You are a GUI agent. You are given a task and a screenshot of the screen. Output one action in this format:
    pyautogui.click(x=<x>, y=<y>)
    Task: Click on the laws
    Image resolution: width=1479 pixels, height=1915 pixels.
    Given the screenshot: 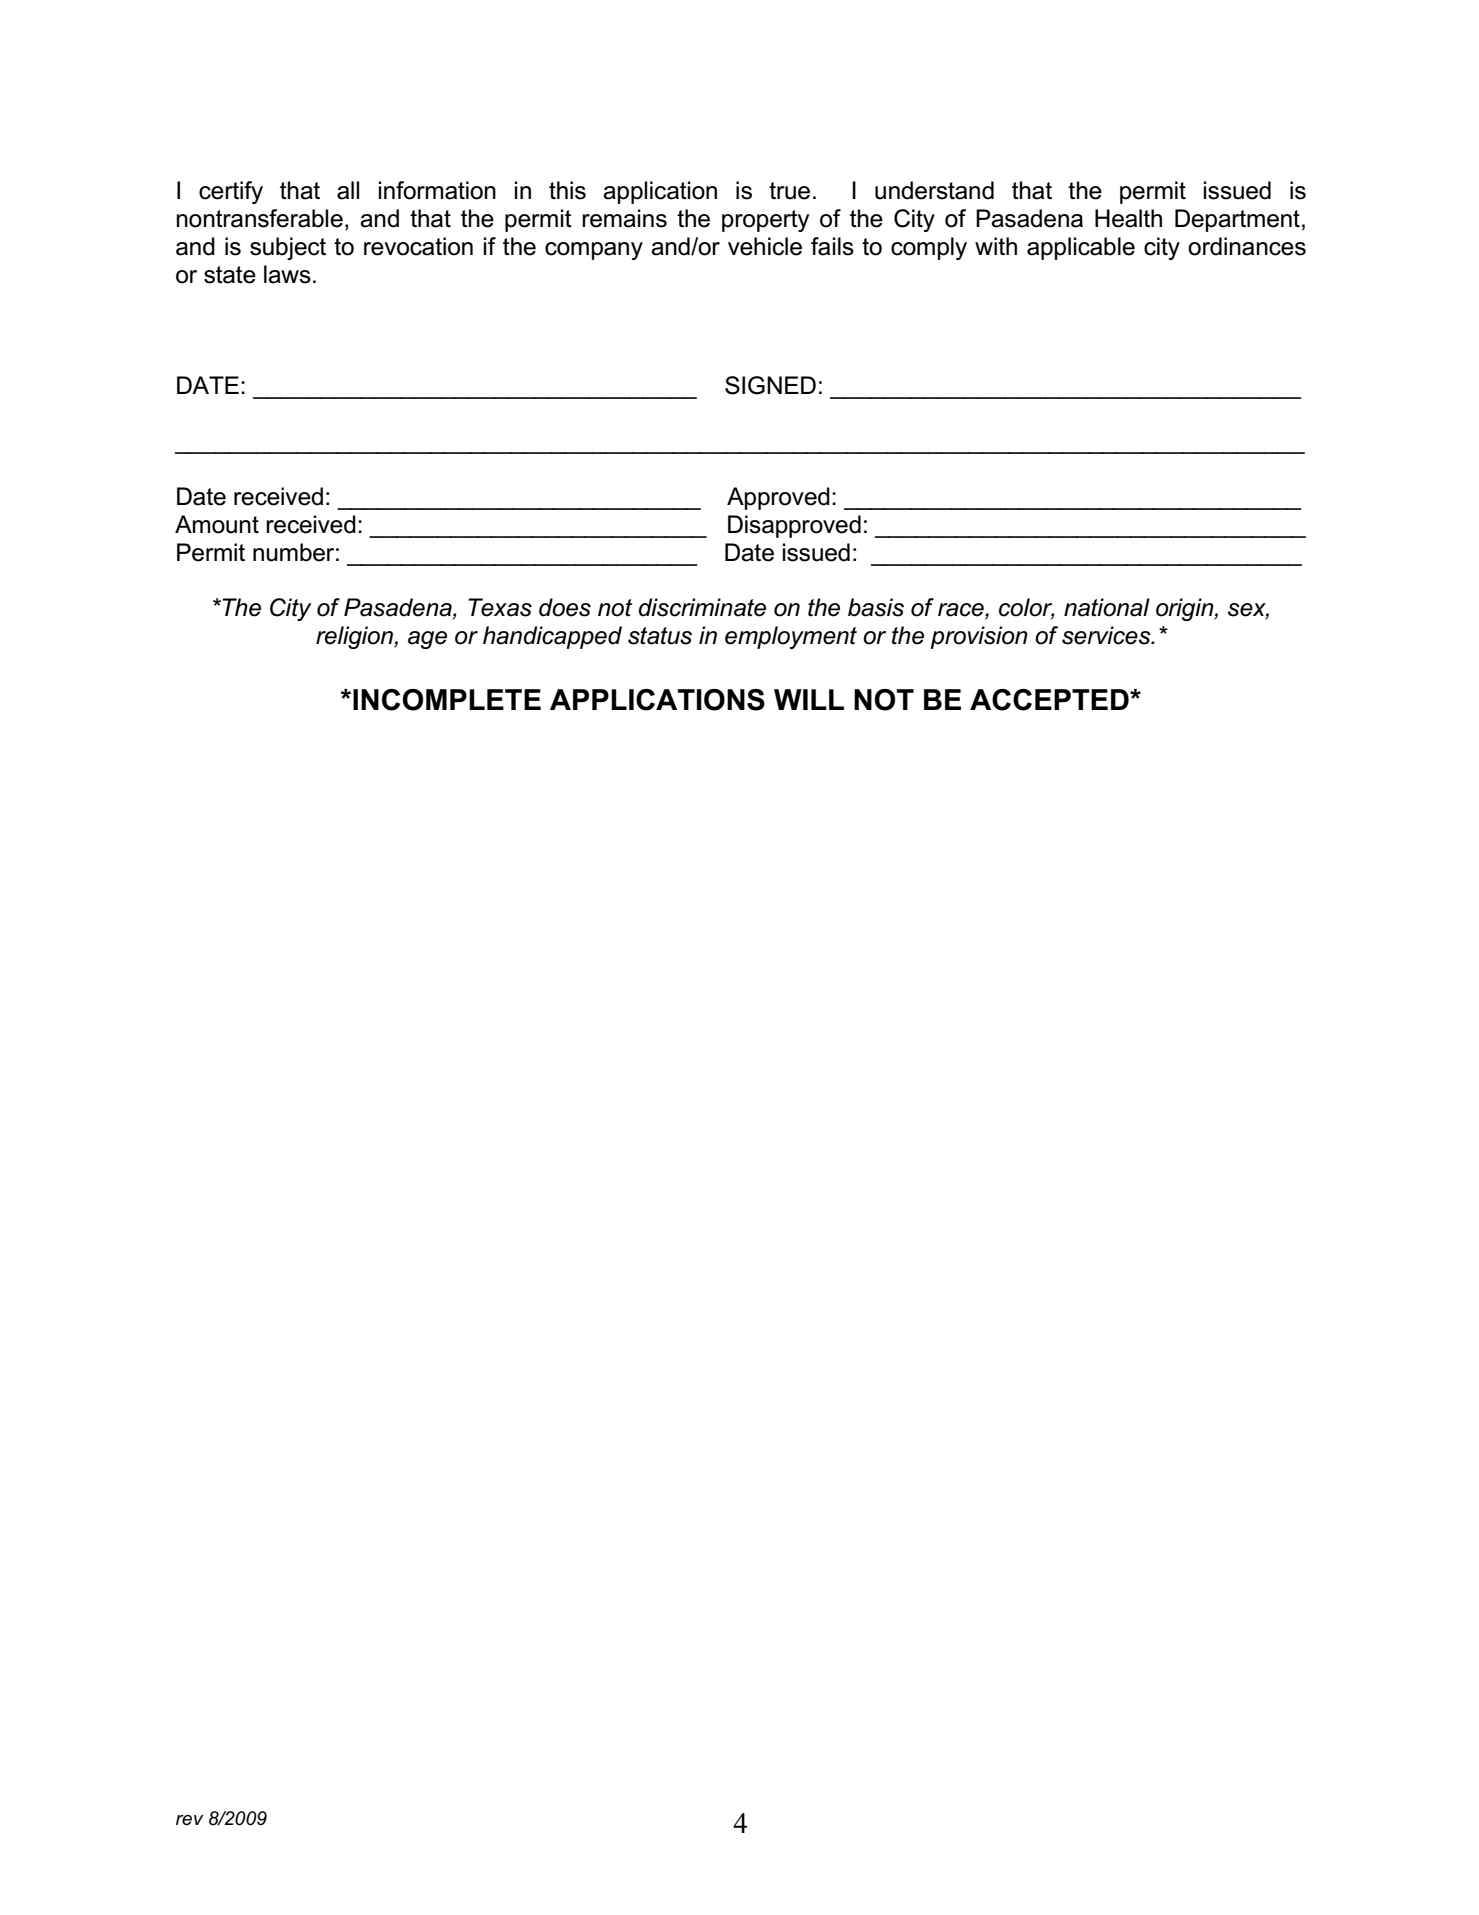 What is the action you would take?
    pyautogui.click(x=287, y=274)
